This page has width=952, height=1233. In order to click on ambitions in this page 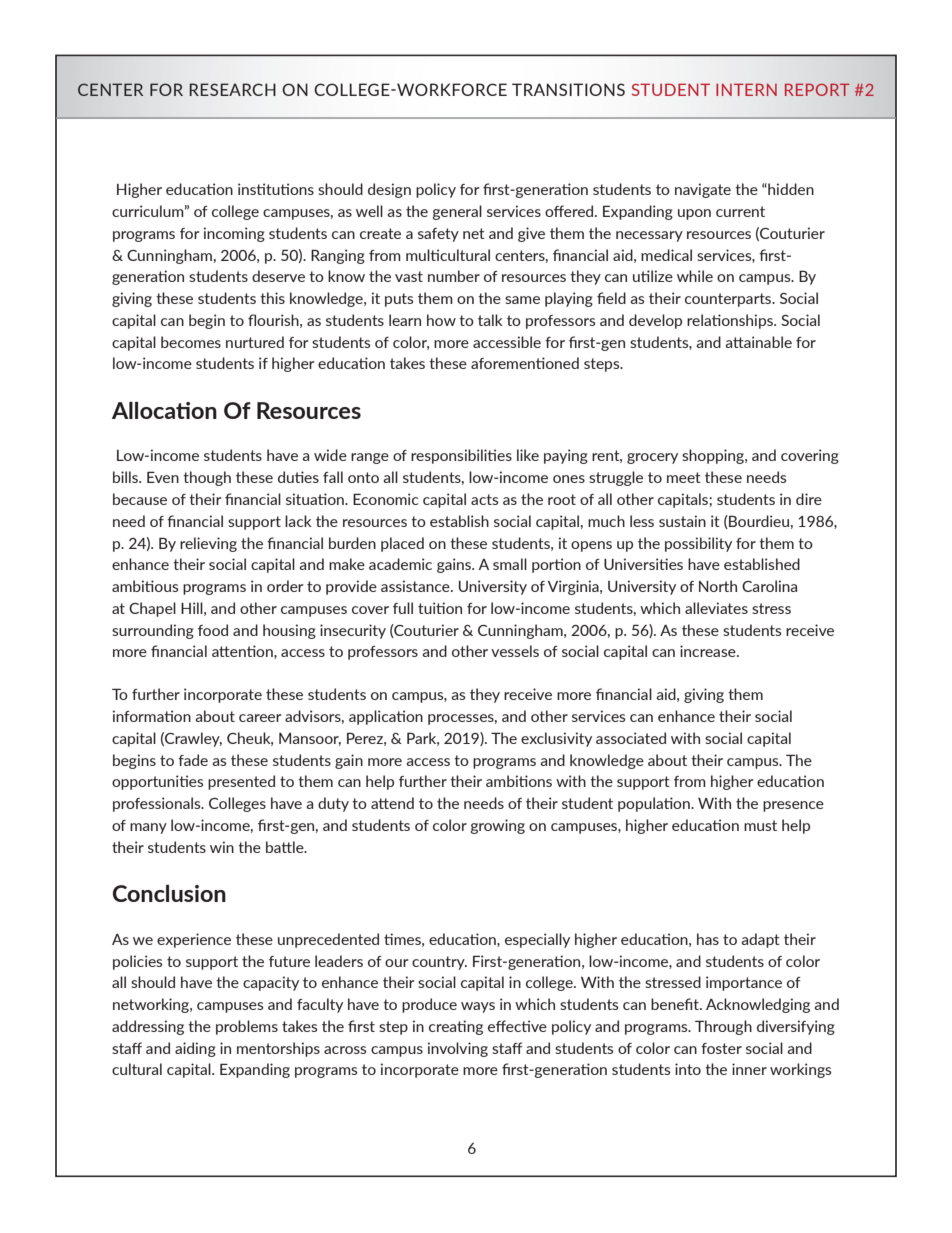, I will do `click(519, 781)`.
